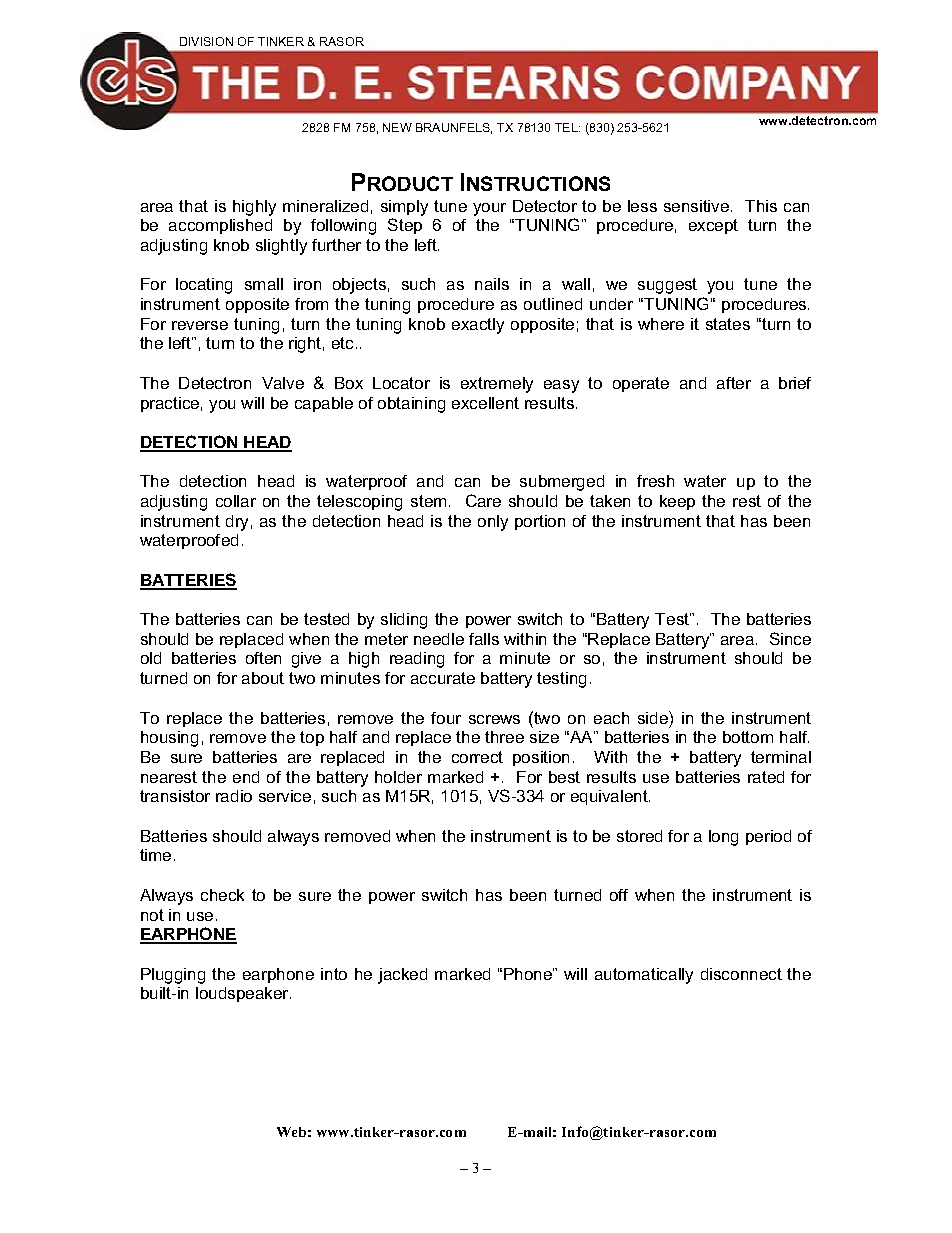 The image size is (952, 1233). What do you see at coordinates (741, 974) in the page?
I see `disconnect` at bounding box center [741, 974].
